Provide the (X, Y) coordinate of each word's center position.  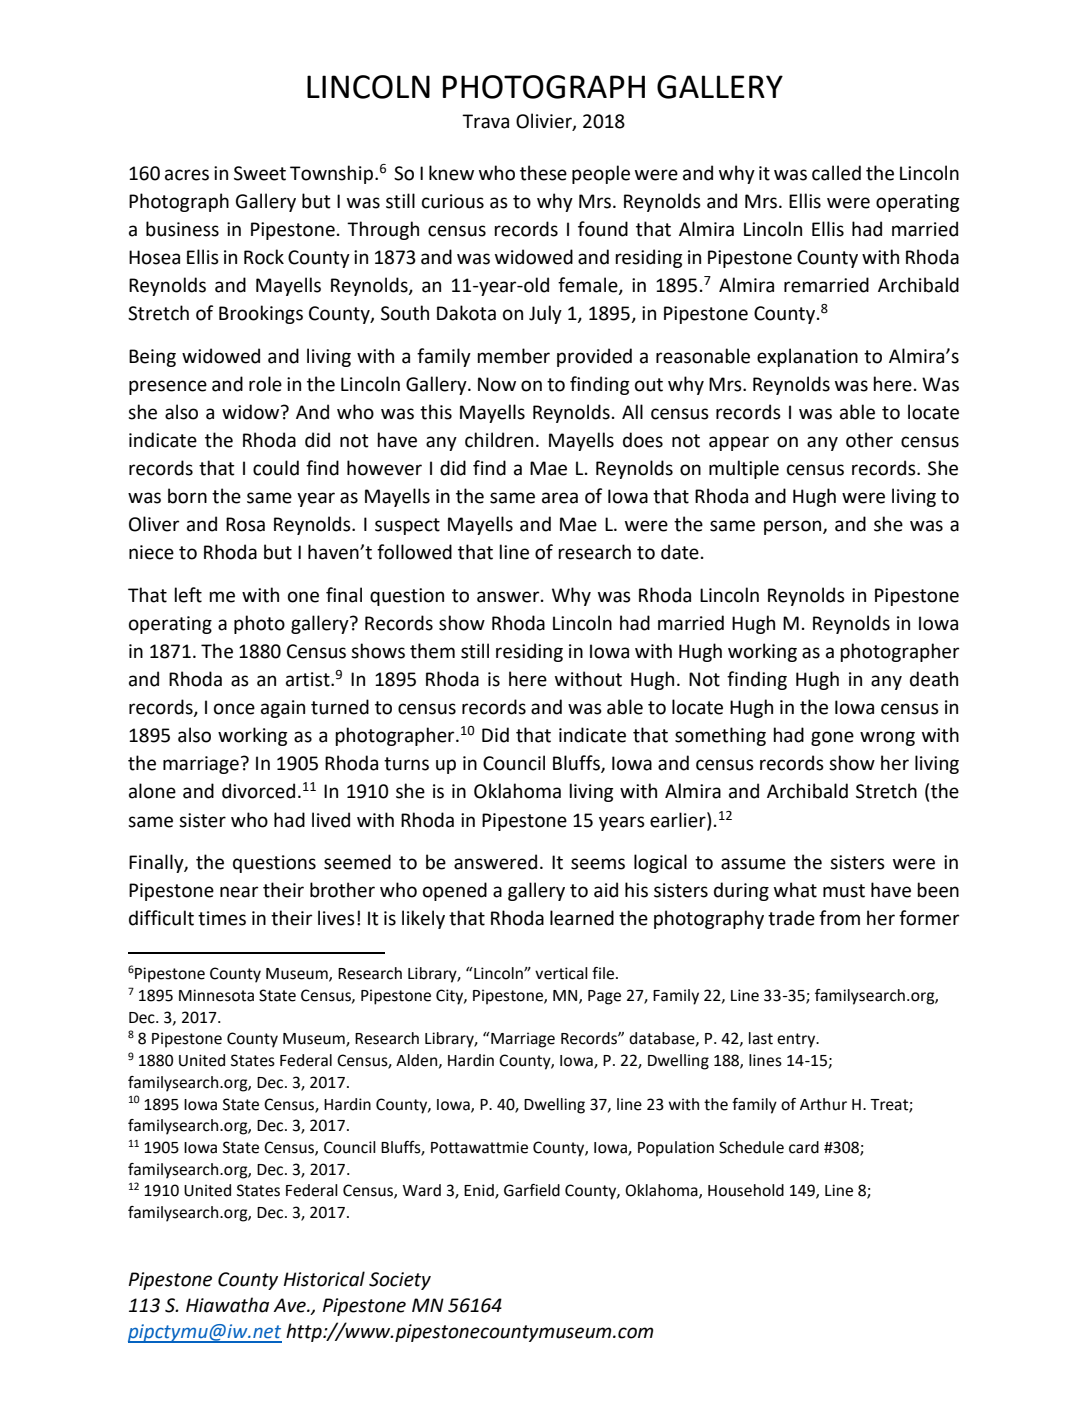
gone (832, 738)
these (543, 173)
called (836, 173)
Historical (324, 1279)
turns (406, 764)
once (234, 709)
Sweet (260, 173)
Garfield (532, 1190)
